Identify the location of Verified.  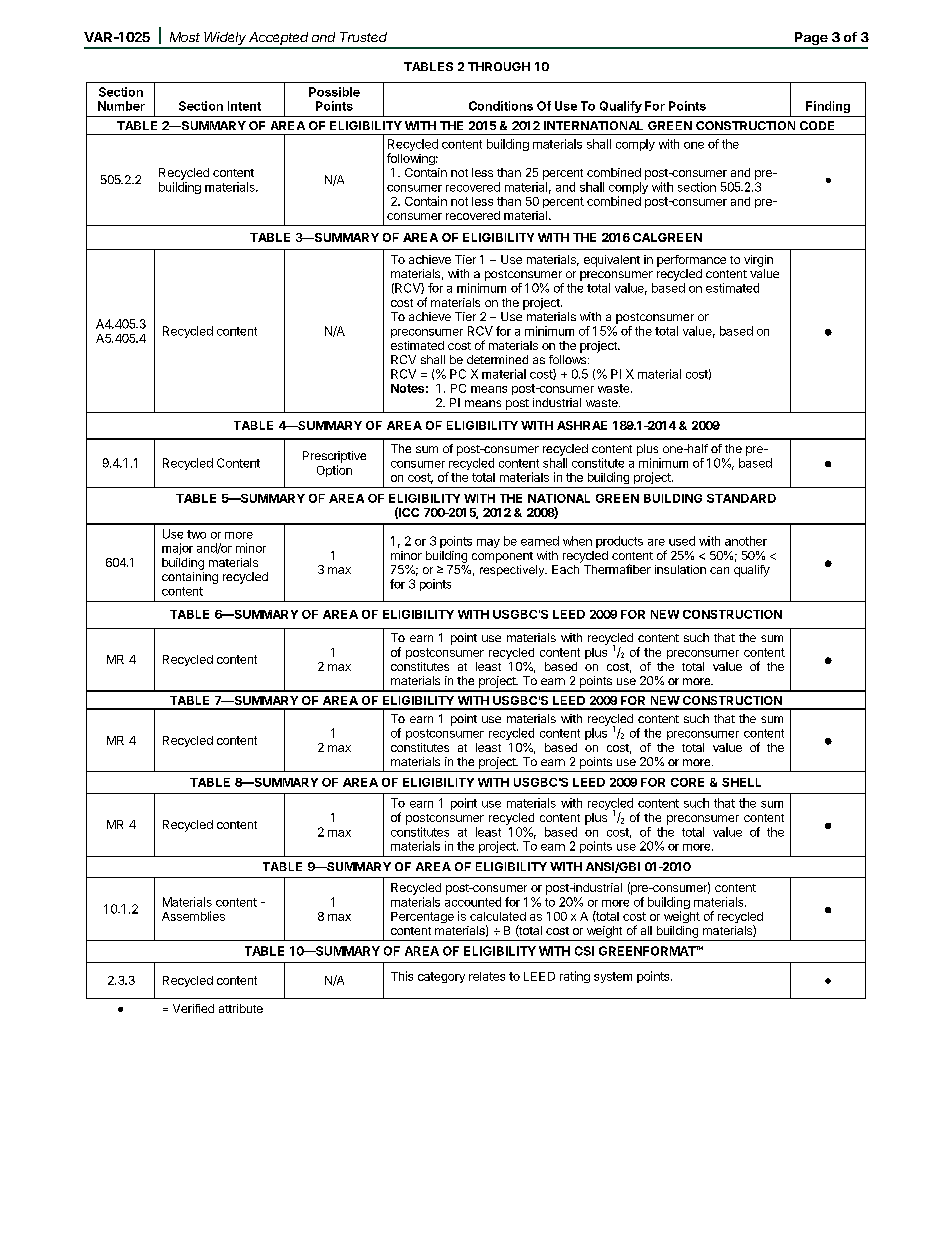
(193, 1008).
